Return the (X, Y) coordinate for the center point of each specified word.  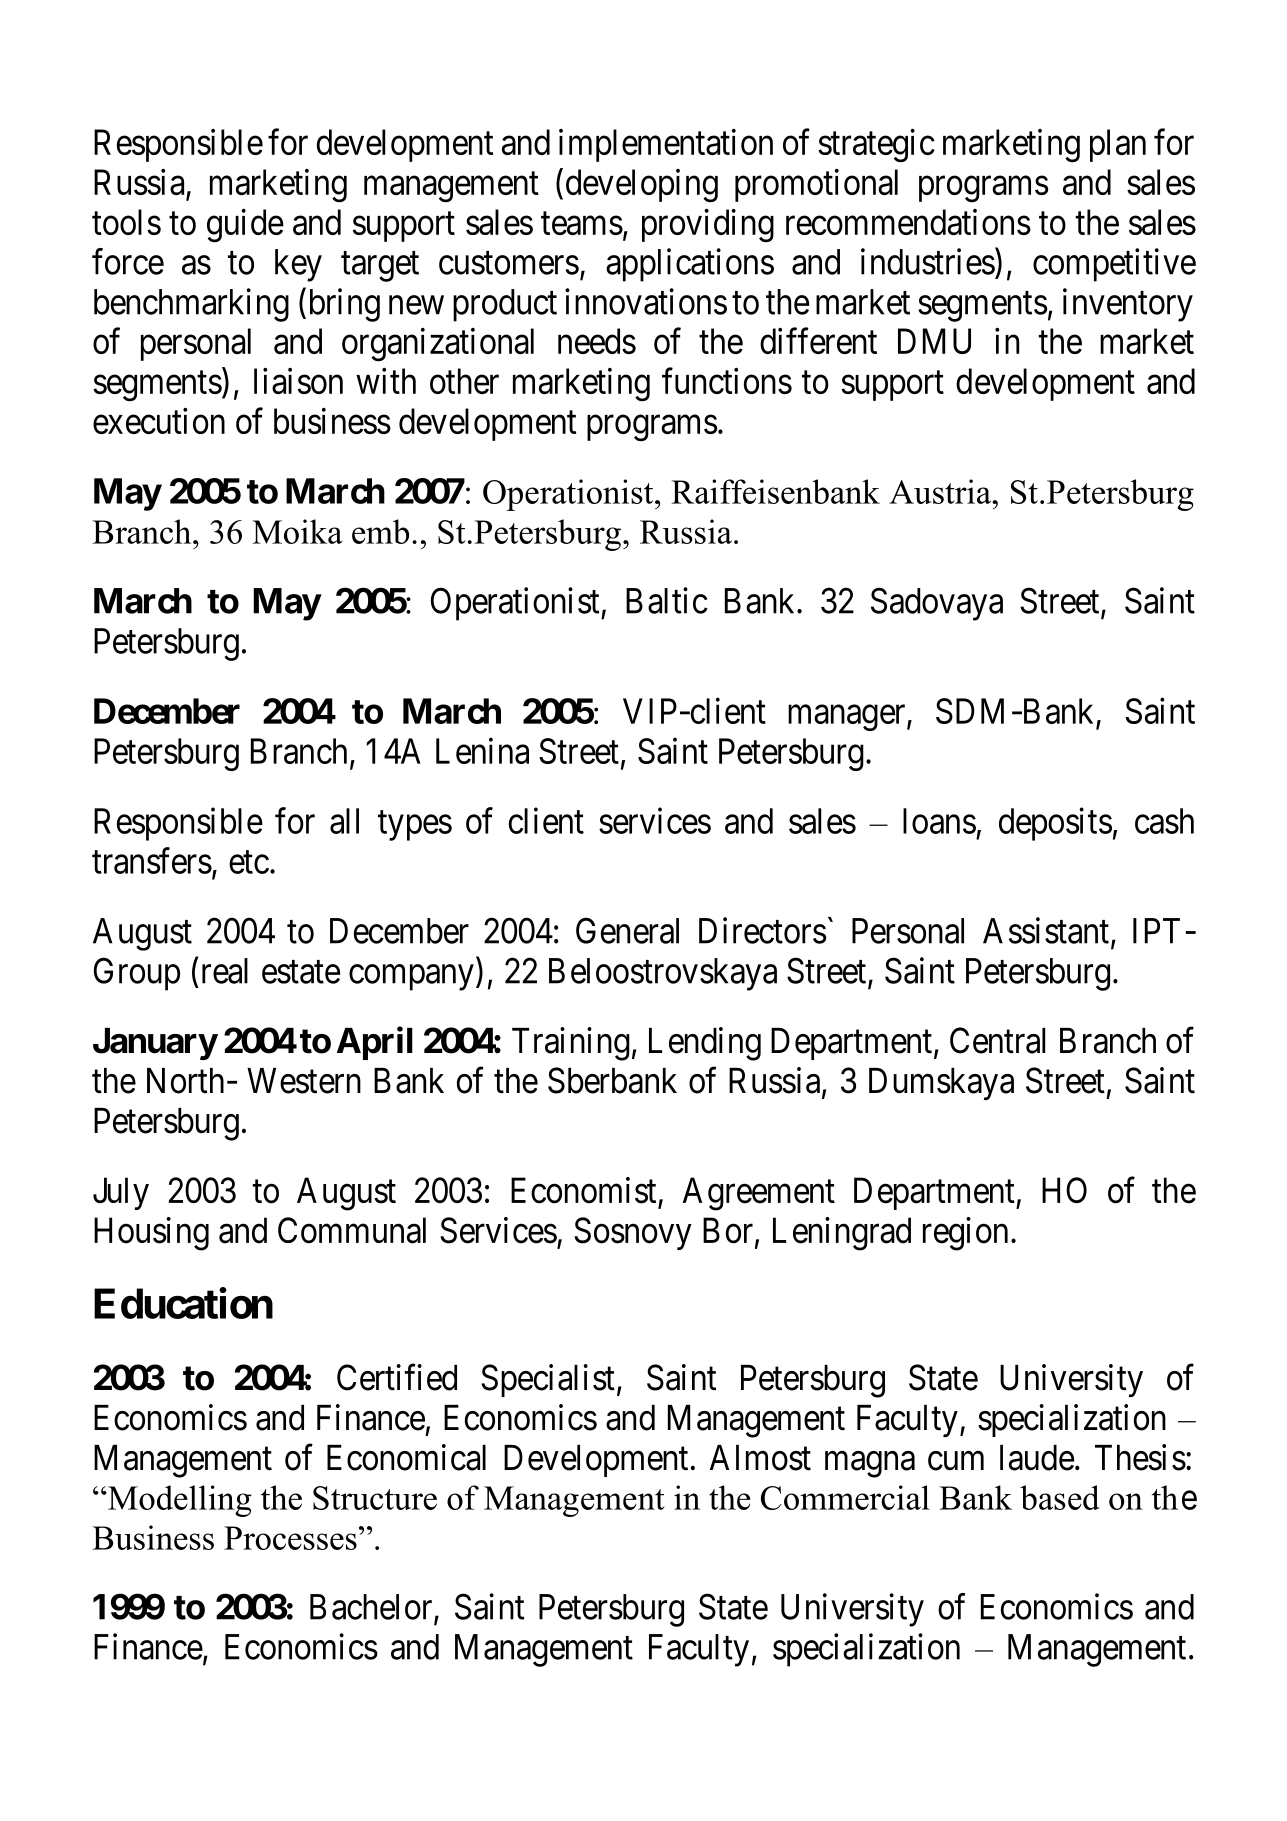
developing (642, 186)
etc (249, 862)
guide (245, 226)
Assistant (1047, 931)
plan (1118, 145)
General (627, 930)
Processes (290, 1538)
